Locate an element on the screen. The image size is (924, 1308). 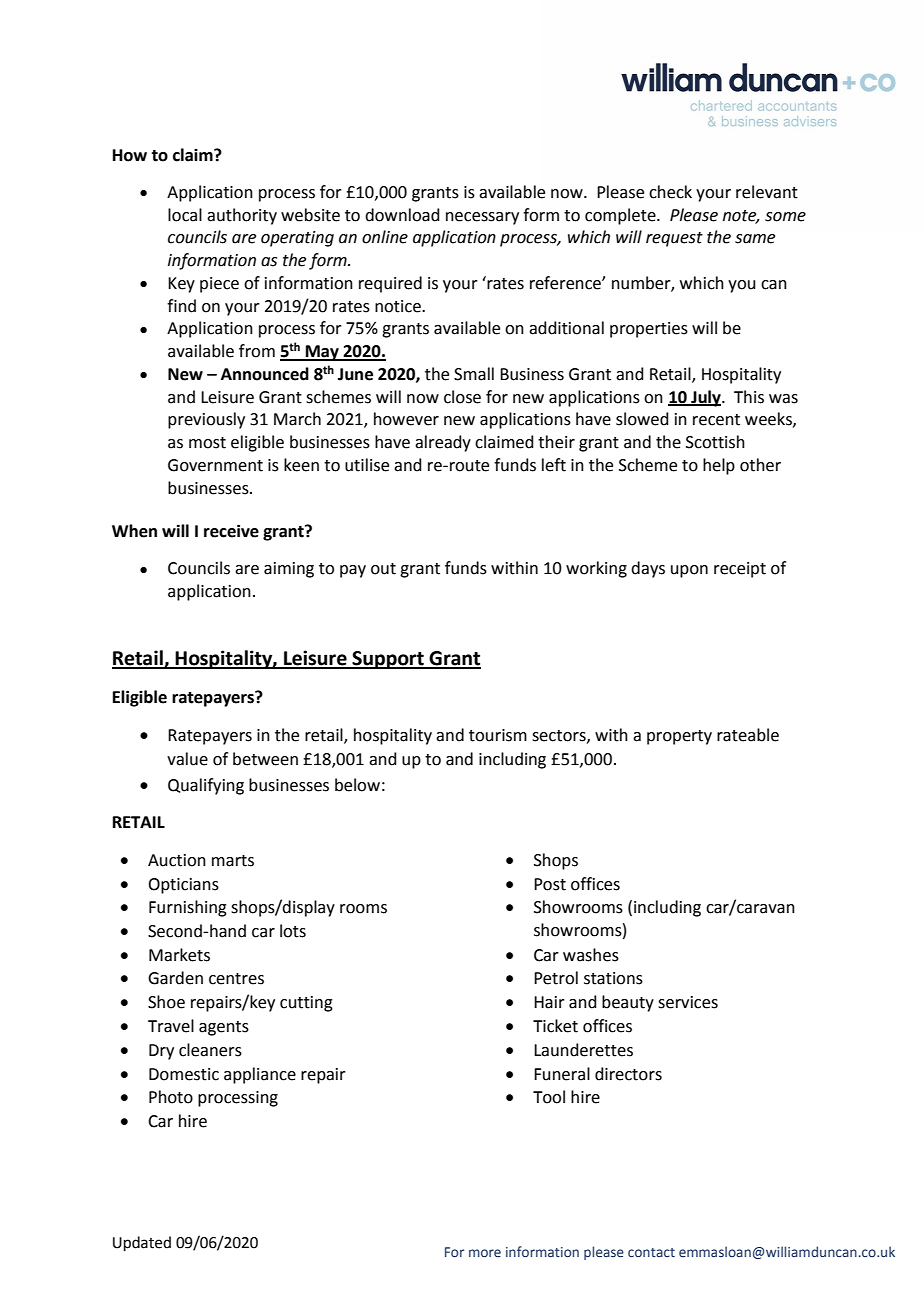
Hair is located at coordinates (549, 1002).
